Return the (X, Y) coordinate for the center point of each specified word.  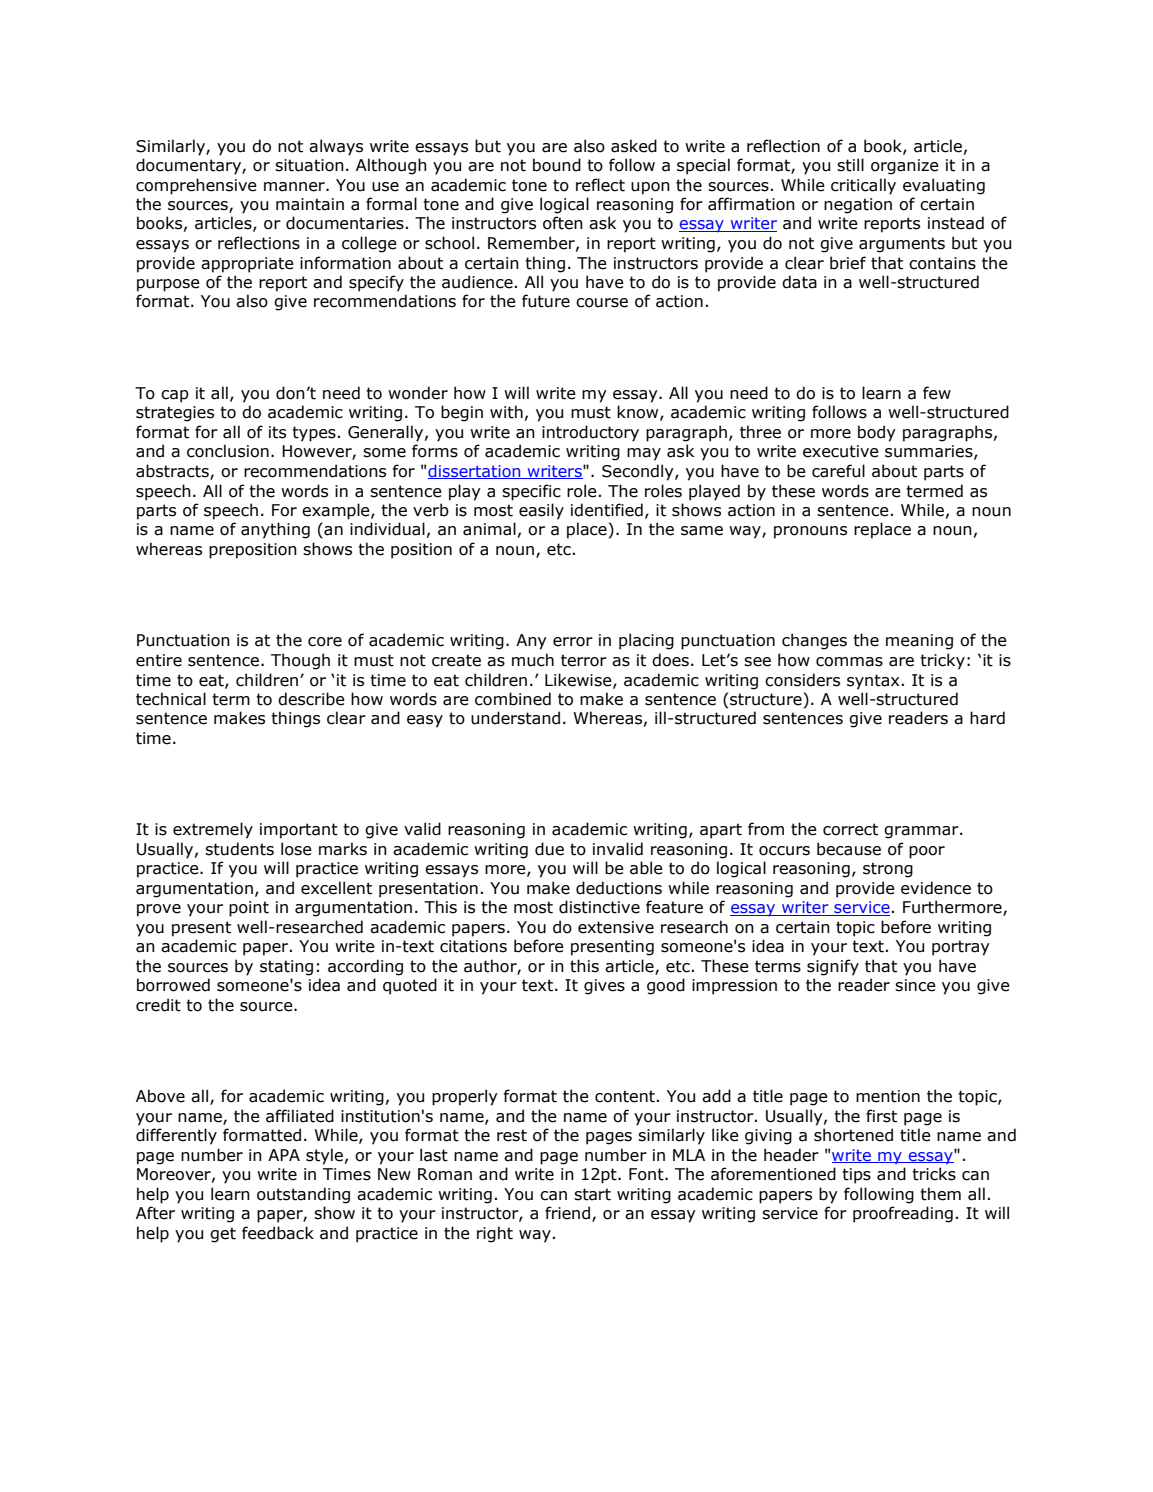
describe (311, 699)
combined (513, 699)
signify (833, 967)
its (277, 432)
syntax (873, 682)
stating (286, 968)
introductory (590, 433)
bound (557, 165)
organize (905, 167)
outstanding (303, 1195)
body (877, 433)
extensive (616, 927)
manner (295, 187)
